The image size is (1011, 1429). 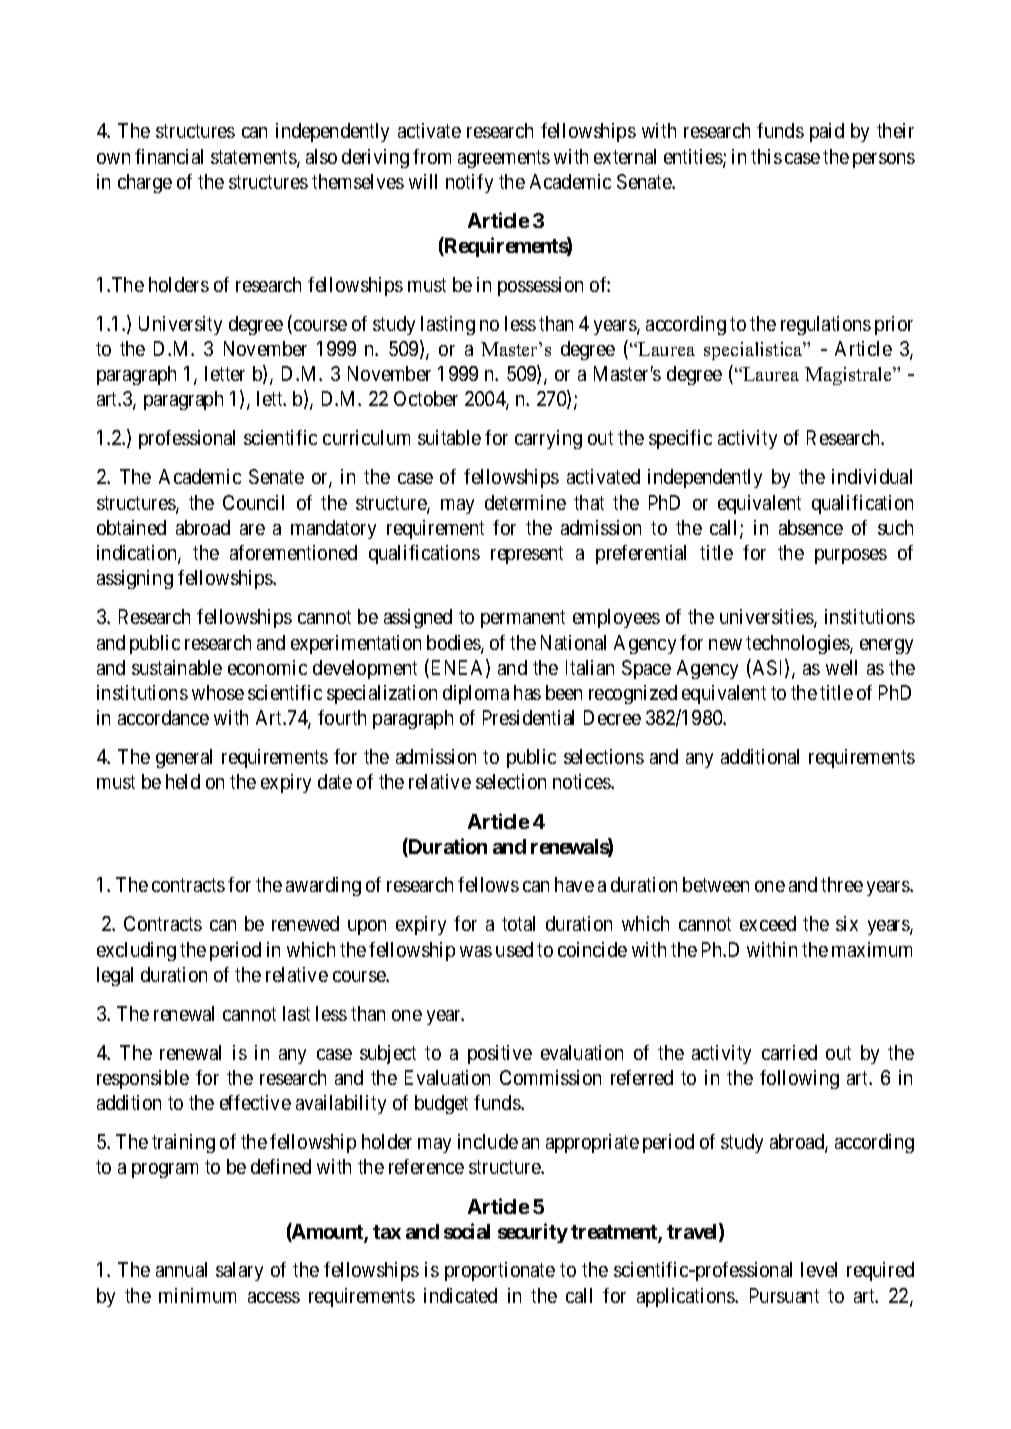 What do you see at coordinates (841, 667) in the screenshot?
I see `well` at bounding box center [841, 667].
